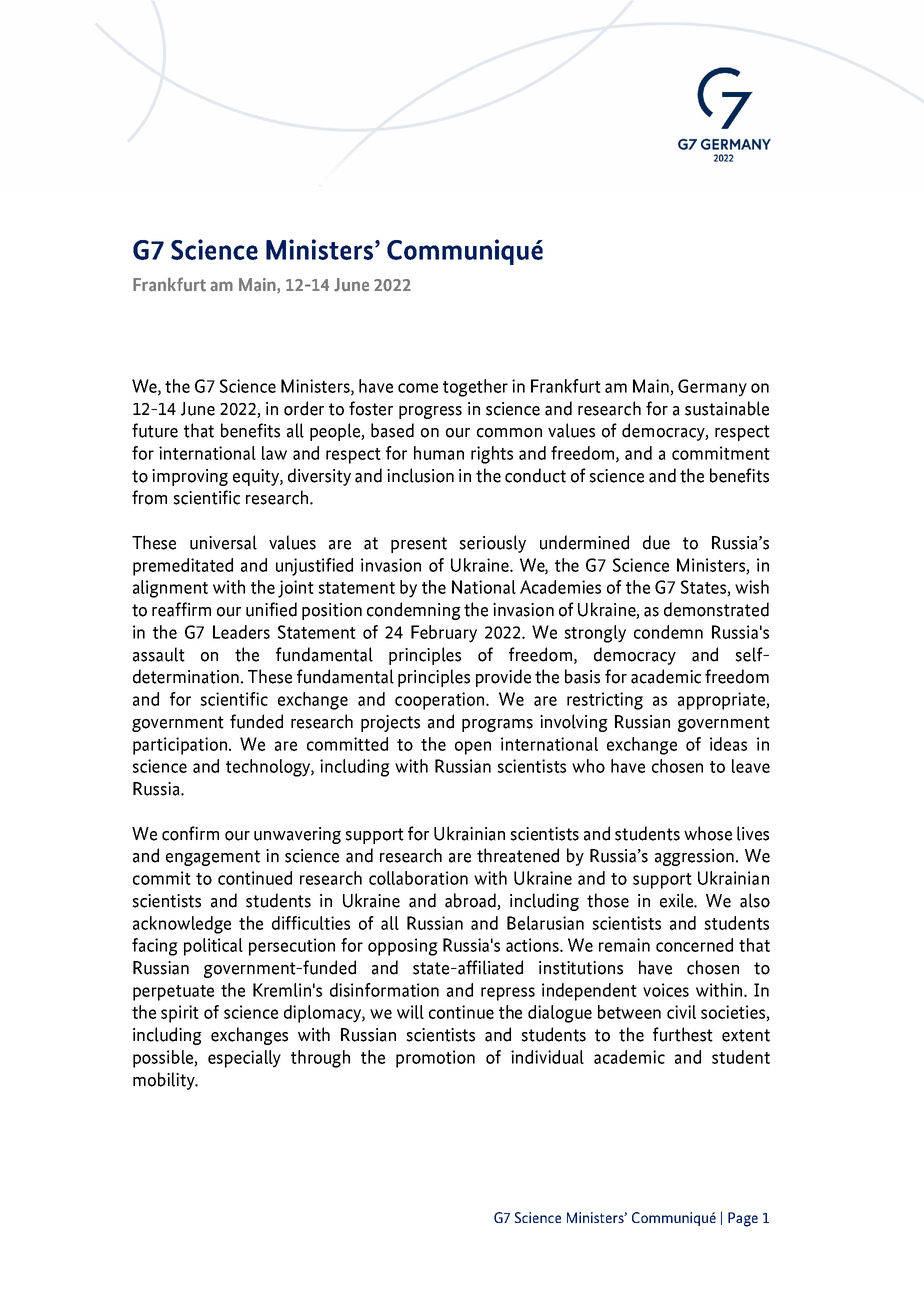 The height and width of the document is (1308, 924). I want to click on Page, so click(743, 1219).
